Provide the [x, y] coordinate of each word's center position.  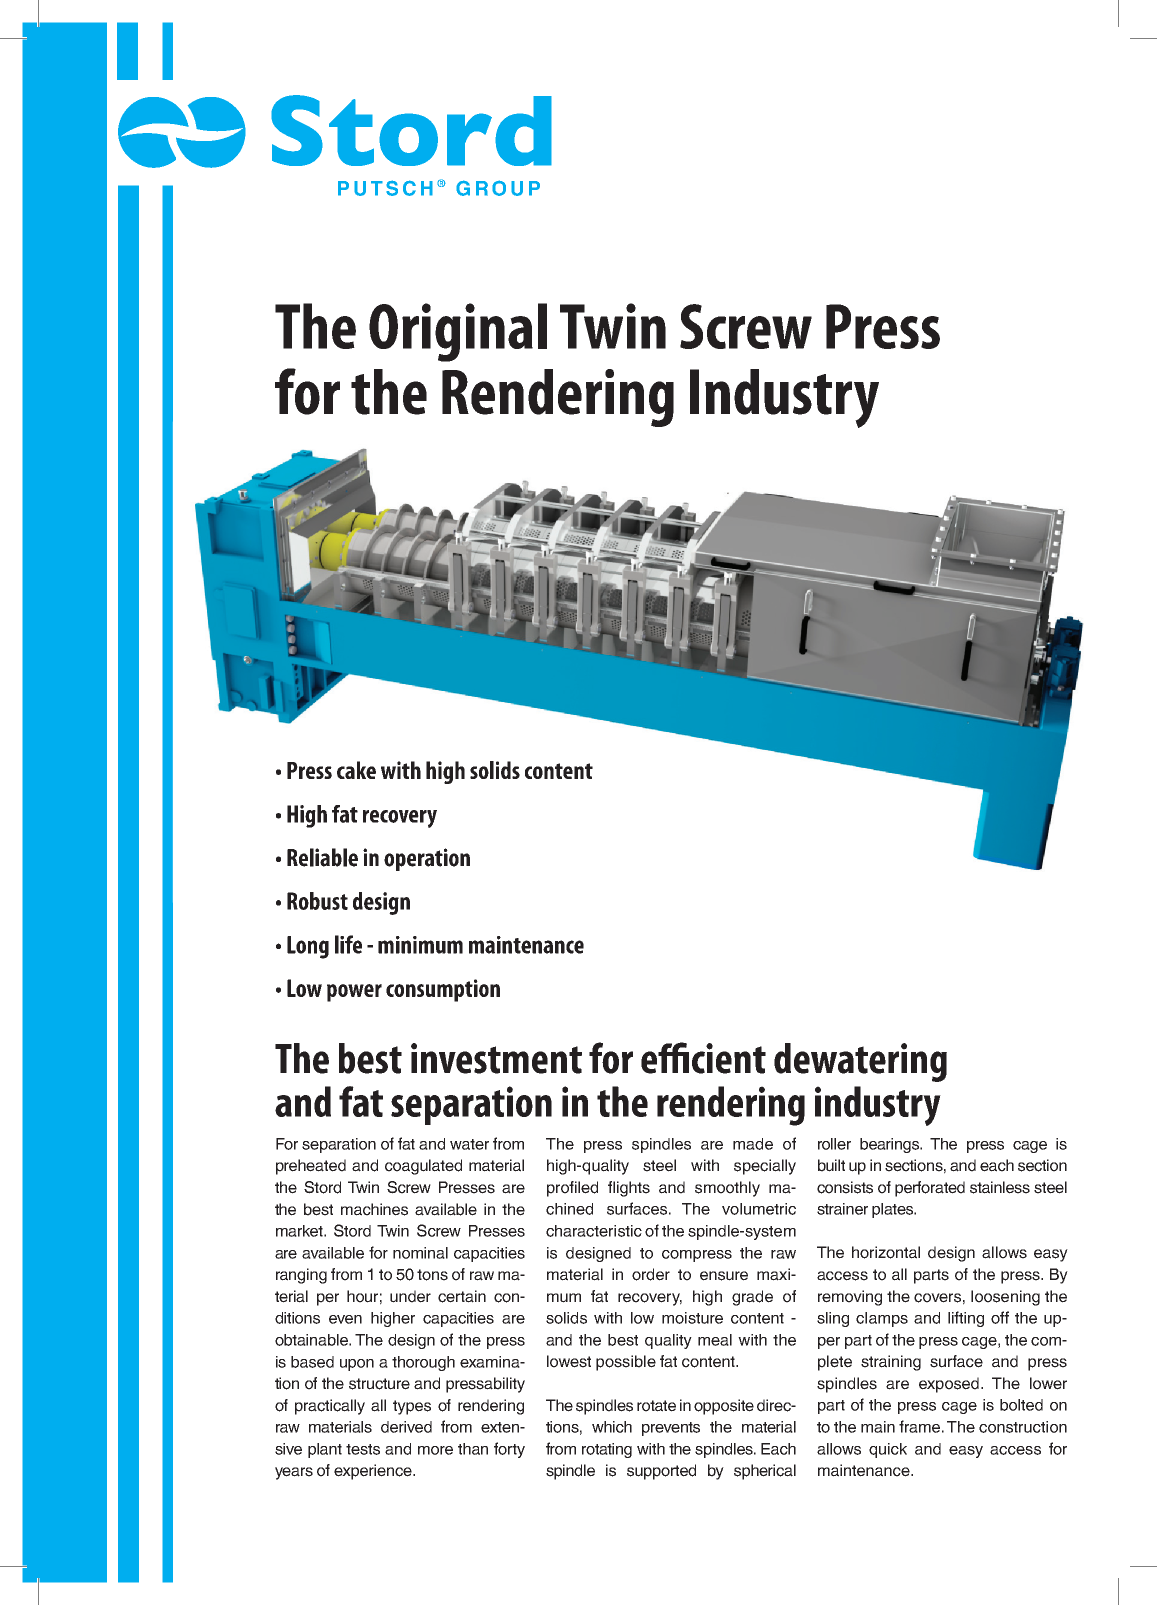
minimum [420, 945]
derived [406, 1427]
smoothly [727, 1189]
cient [729, 1058]
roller [834, 1144]
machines [374, 1209]
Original [458, 332]
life [348, 944]
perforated [930, 1189]
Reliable [322, 857]
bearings [891, 1145]
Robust [317, 901]
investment [496, 1058]
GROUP [498, 188]
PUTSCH [385, 188]
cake [356, 770]
